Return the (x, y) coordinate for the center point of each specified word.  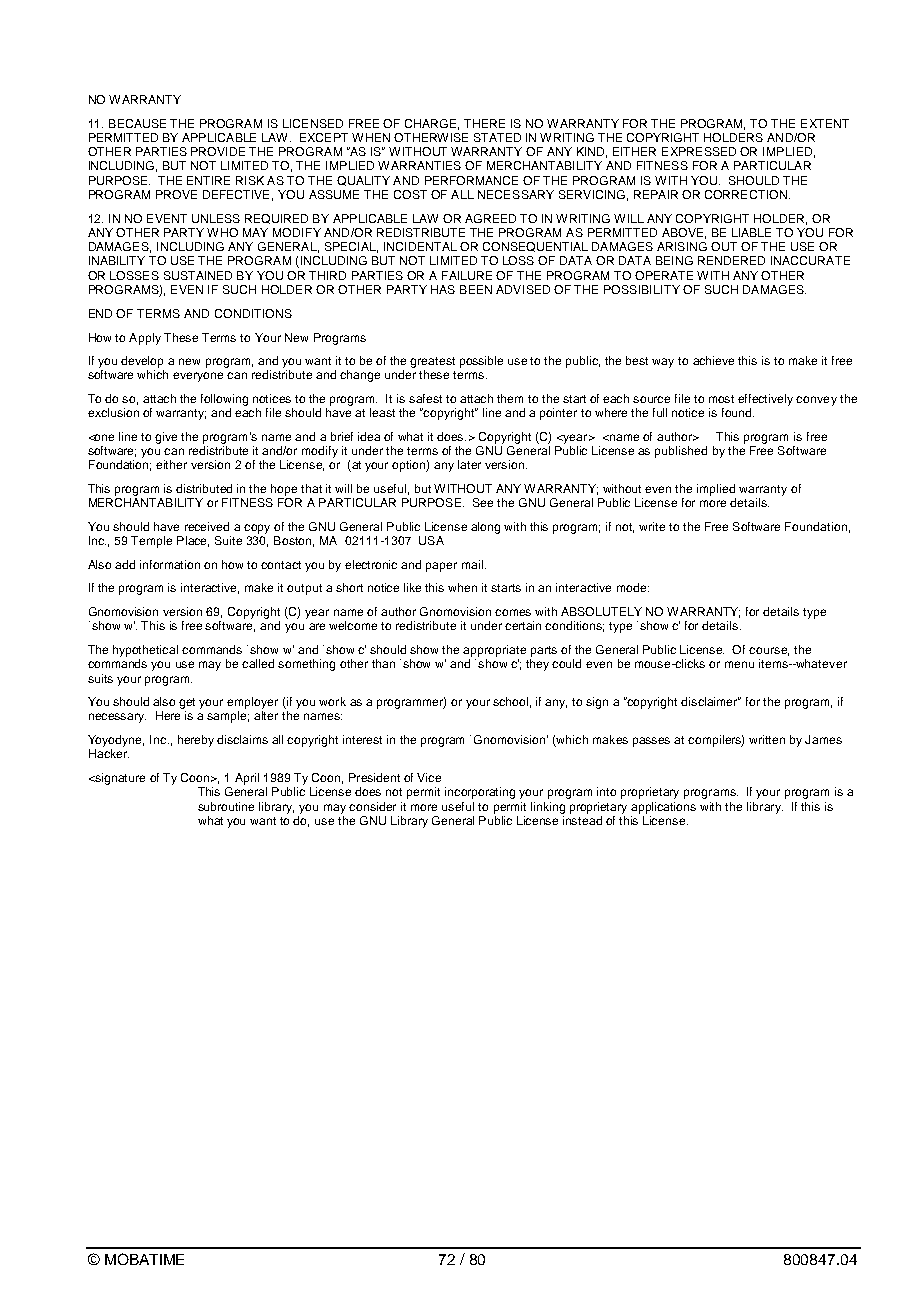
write (652, 526)
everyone (198, 377)
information (170, 564)
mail (472, 564)
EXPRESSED (699, 151)
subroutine (226, 806)
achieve (713, 360)
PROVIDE (218, 151)
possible (481, 362)
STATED (497, 137)
